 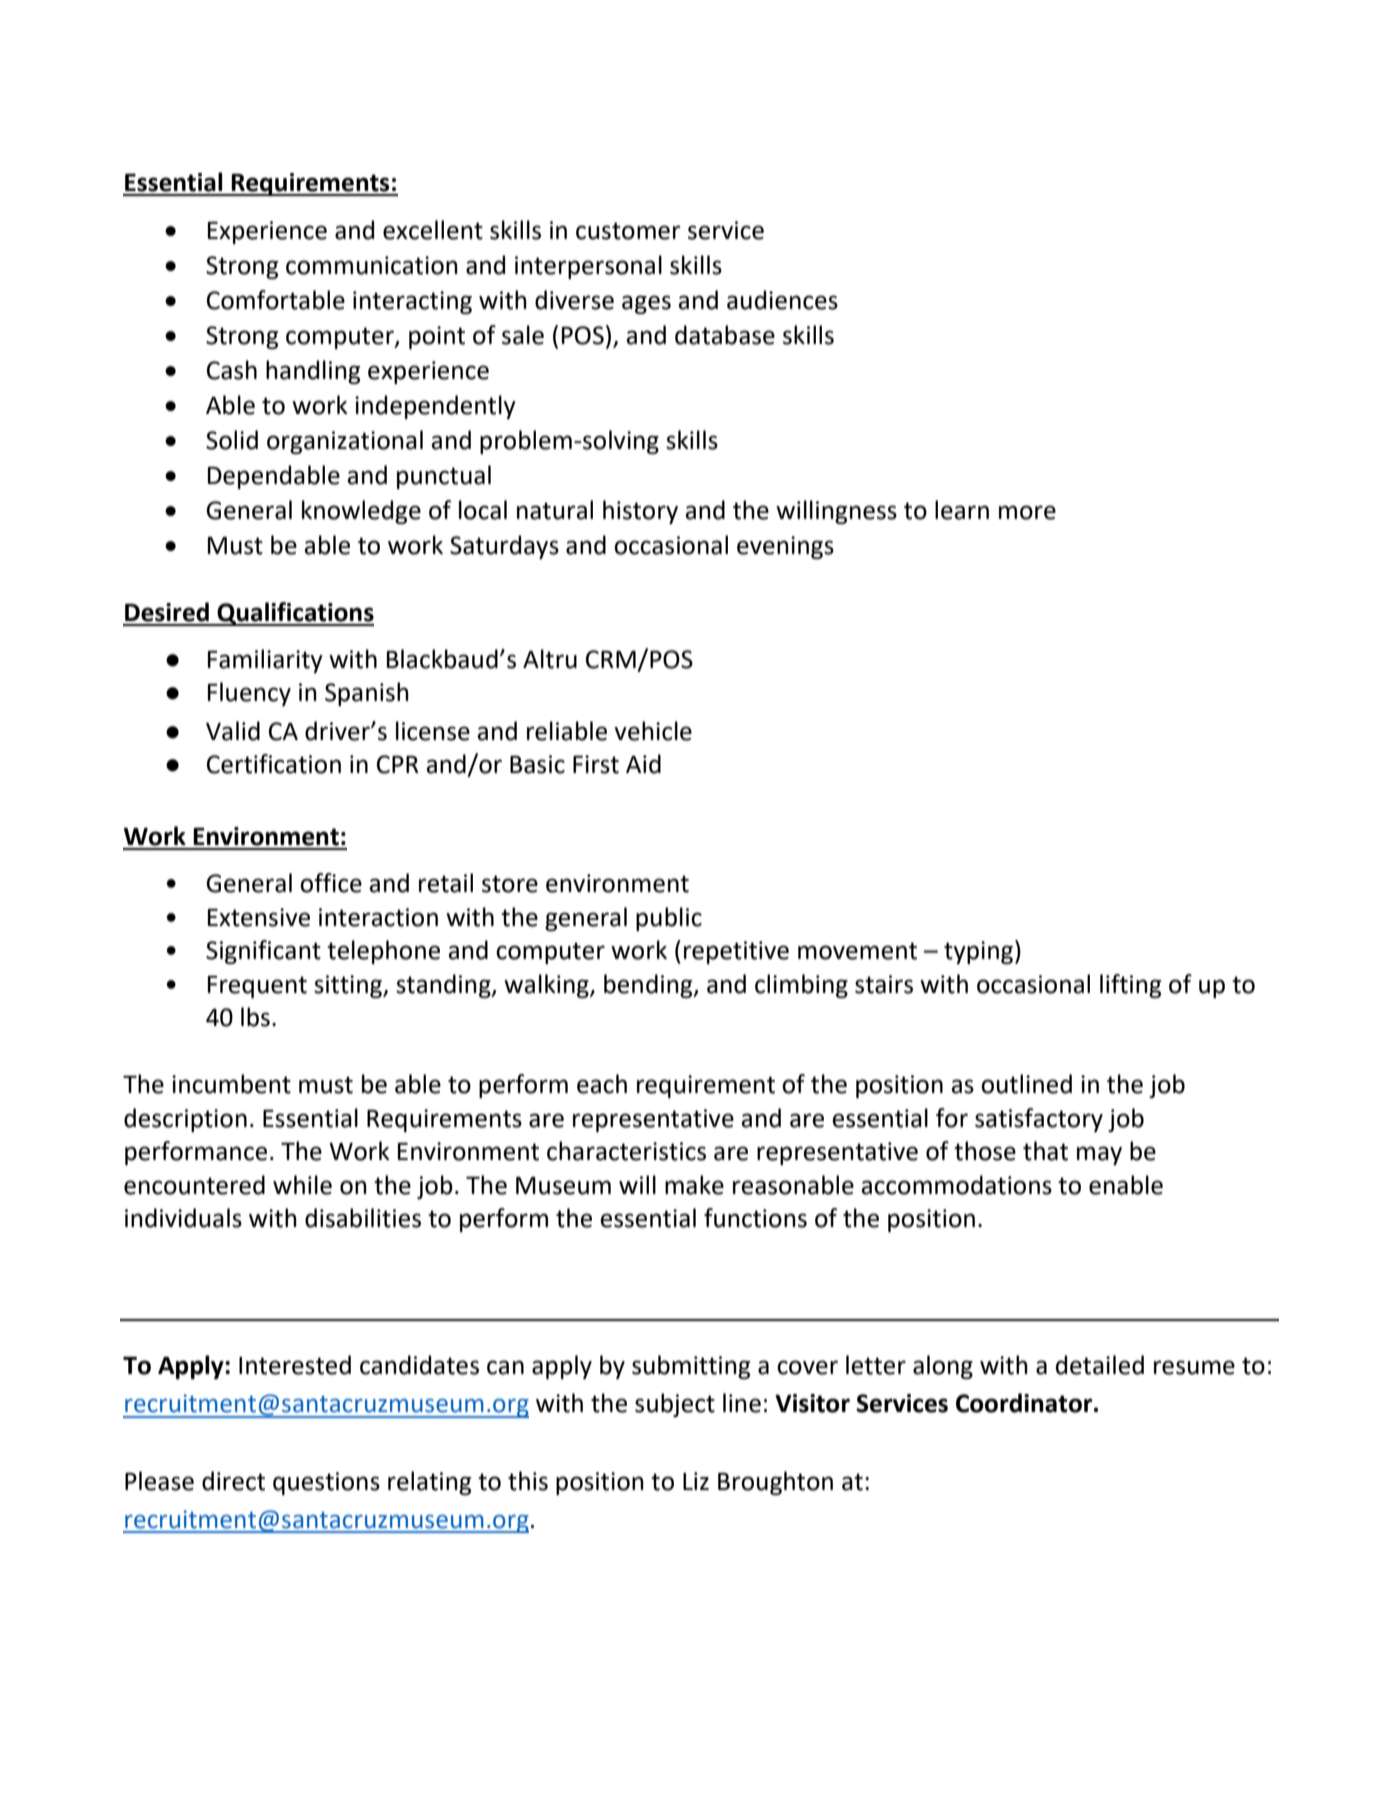 What do you see at coordinates (1045, 1151) in the screenshot?
I see `that` at bounding box center [1045, 1151].
